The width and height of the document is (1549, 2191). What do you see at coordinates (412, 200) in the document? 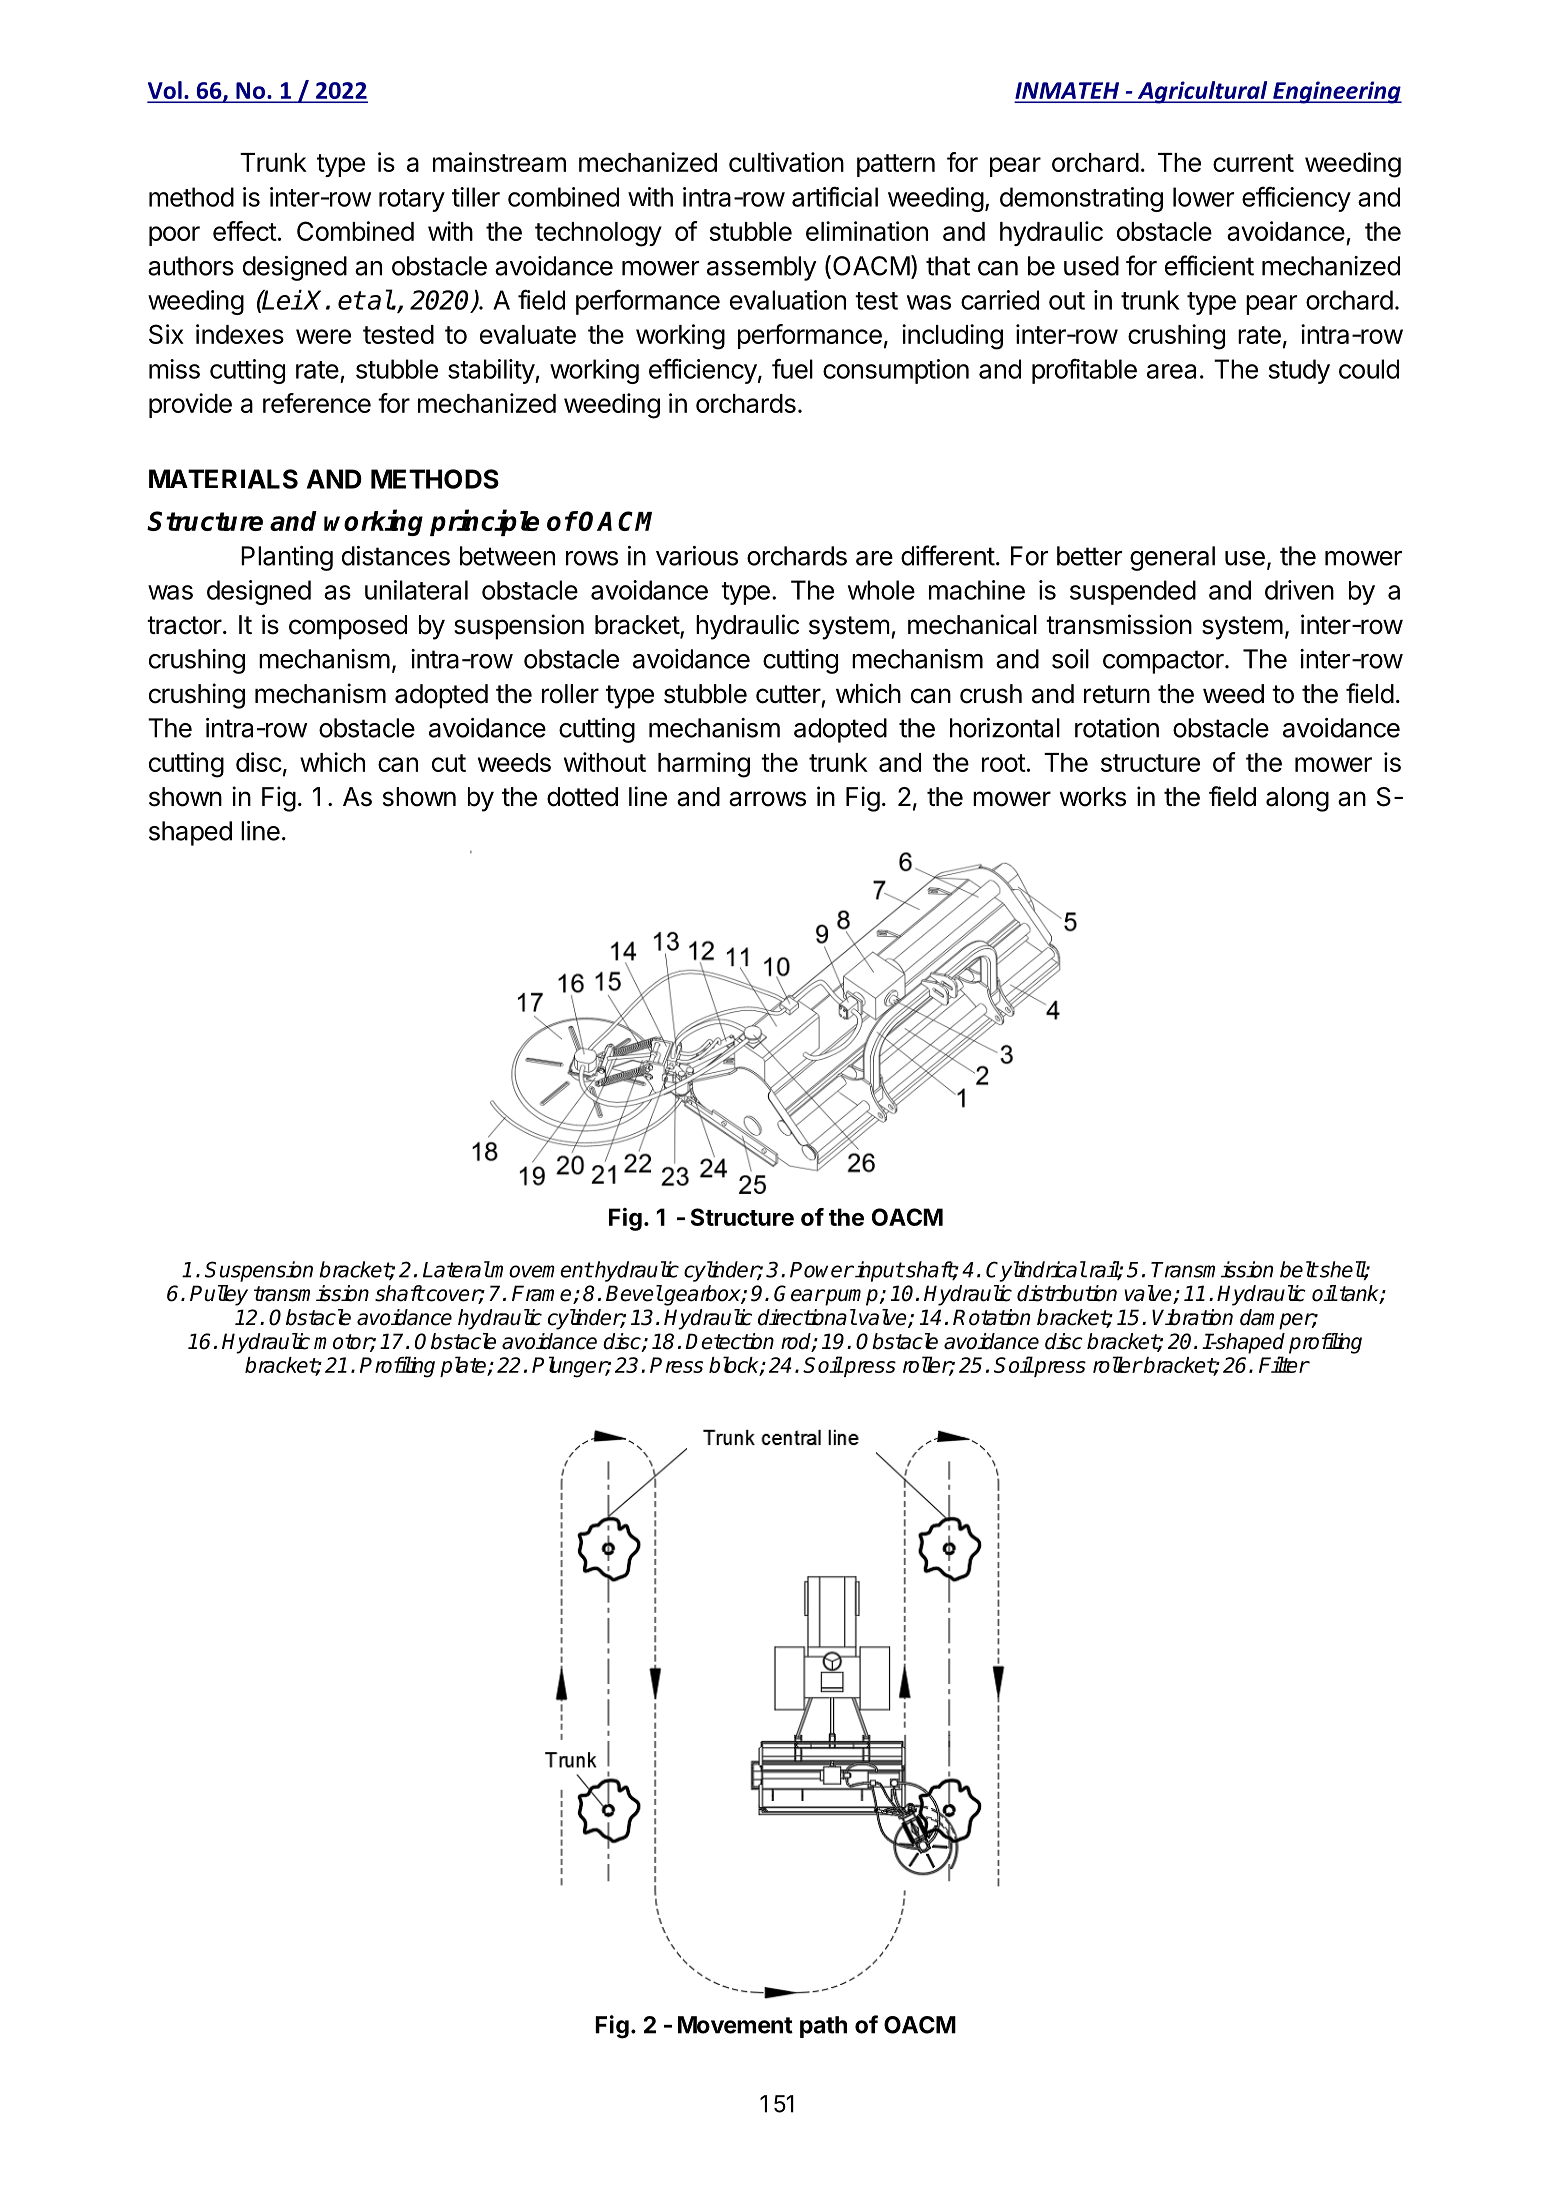
I see `rotary` at bounding box center [412, 200].
